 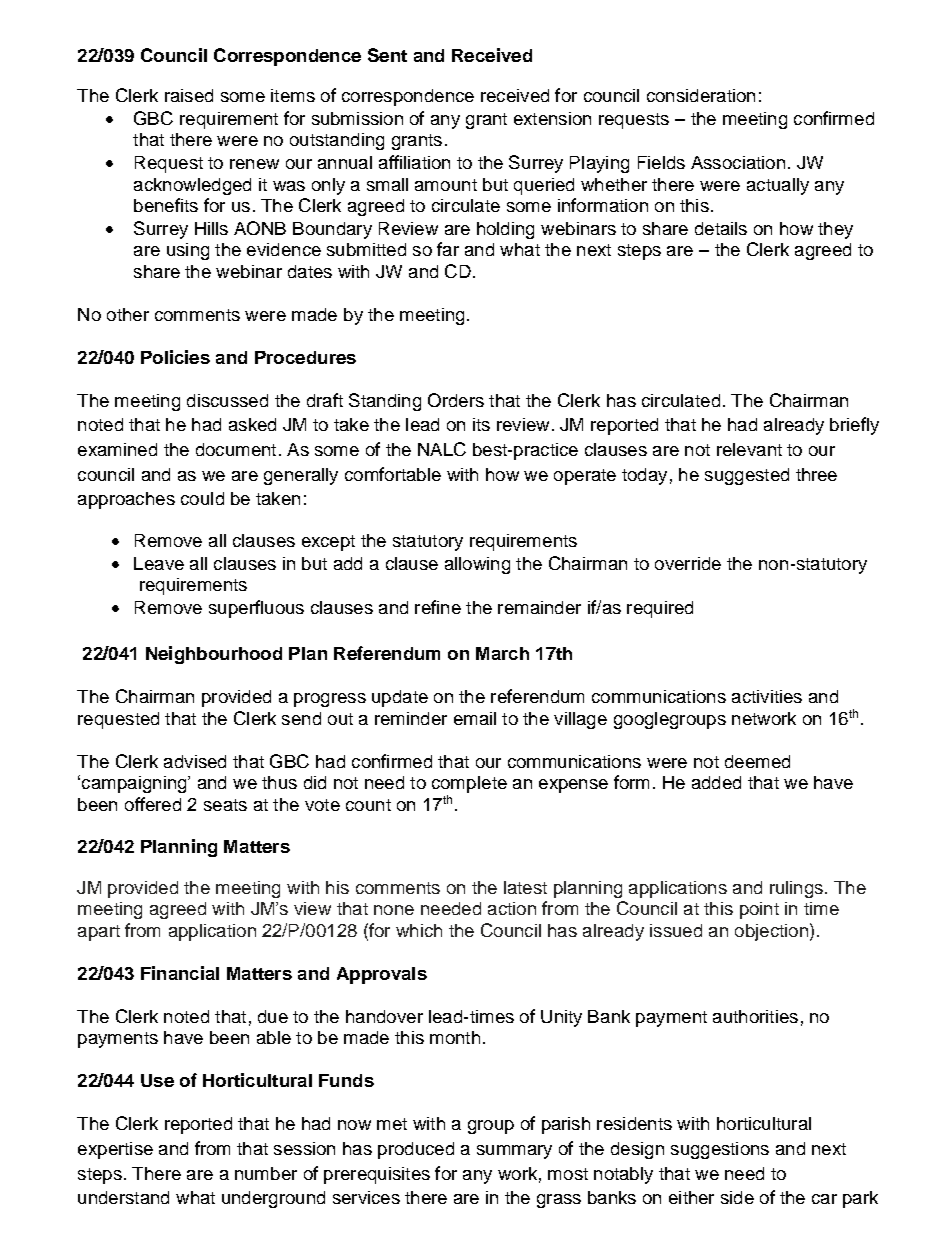 I want to click on summary, so click(x=514, y=1152).
